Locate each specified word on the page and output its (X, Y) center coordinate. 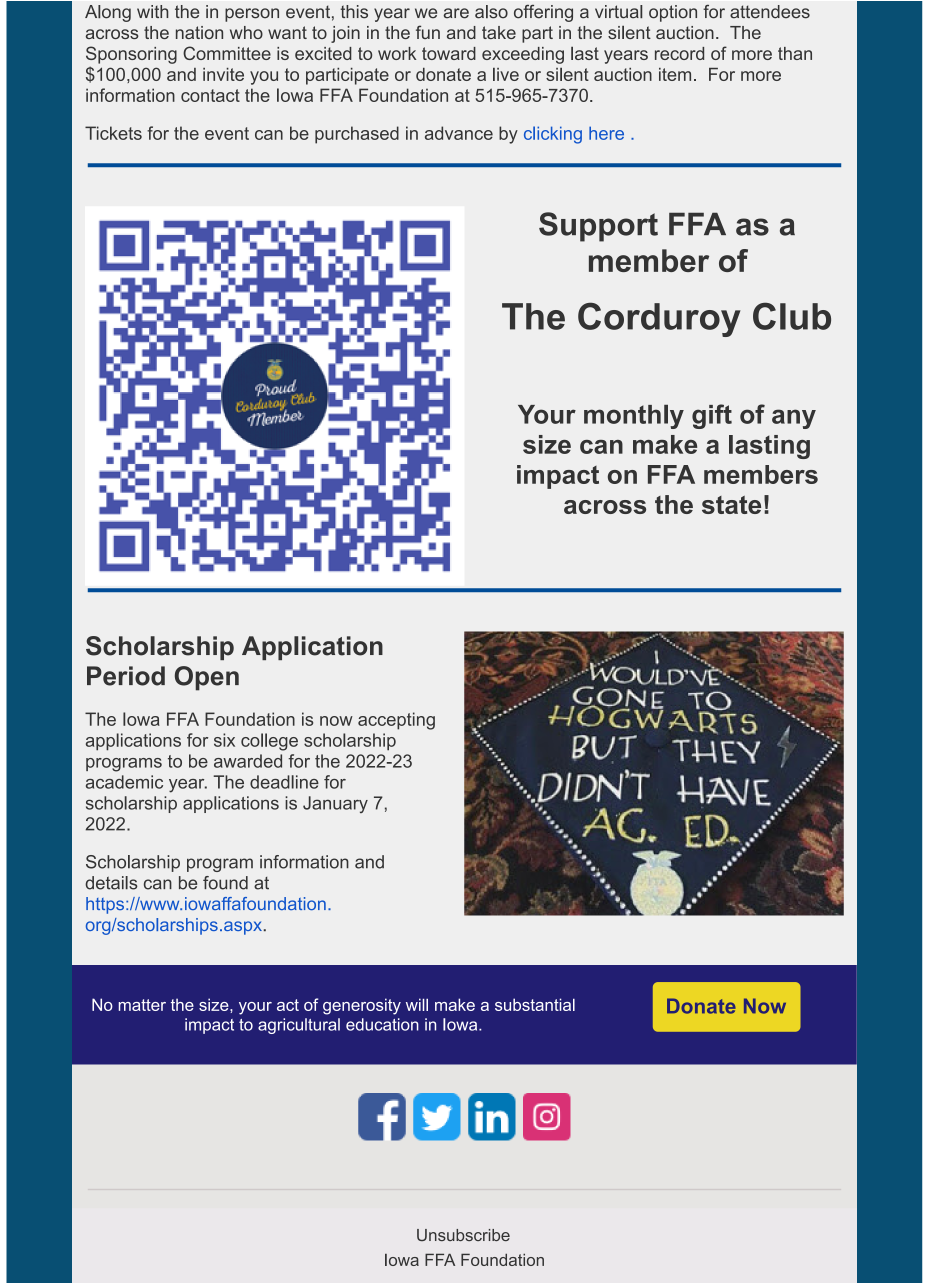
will (417, 1004)
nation (199, 32)
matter (142, 1005)
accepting (396, 721)
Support (598, 227)
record (679, 53)
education (382, 1024)
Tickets (113, 133)
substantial (535, 1004)
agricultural (299, 1026)
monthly (634, 417)
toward (449, 53)
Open (207, 678)
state (731, 505)
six (224, 740)
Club (792, 316)
